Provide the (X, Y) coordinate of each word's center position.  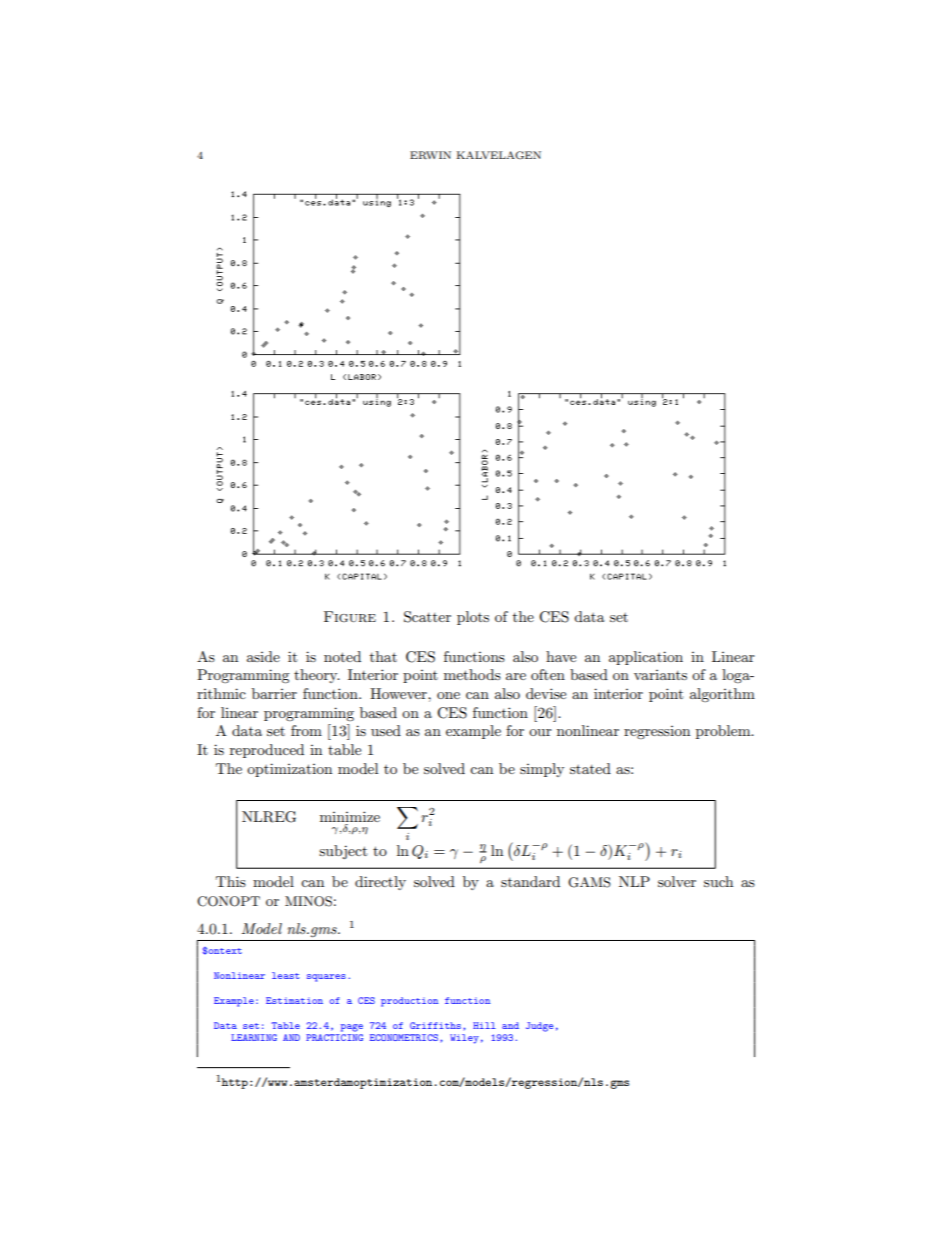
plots (473, 618)
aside (263, 656)
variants (660, 675)
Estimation (294, 1000)
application (646, 658)
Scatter (427, 617)
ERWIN (430, 155)
